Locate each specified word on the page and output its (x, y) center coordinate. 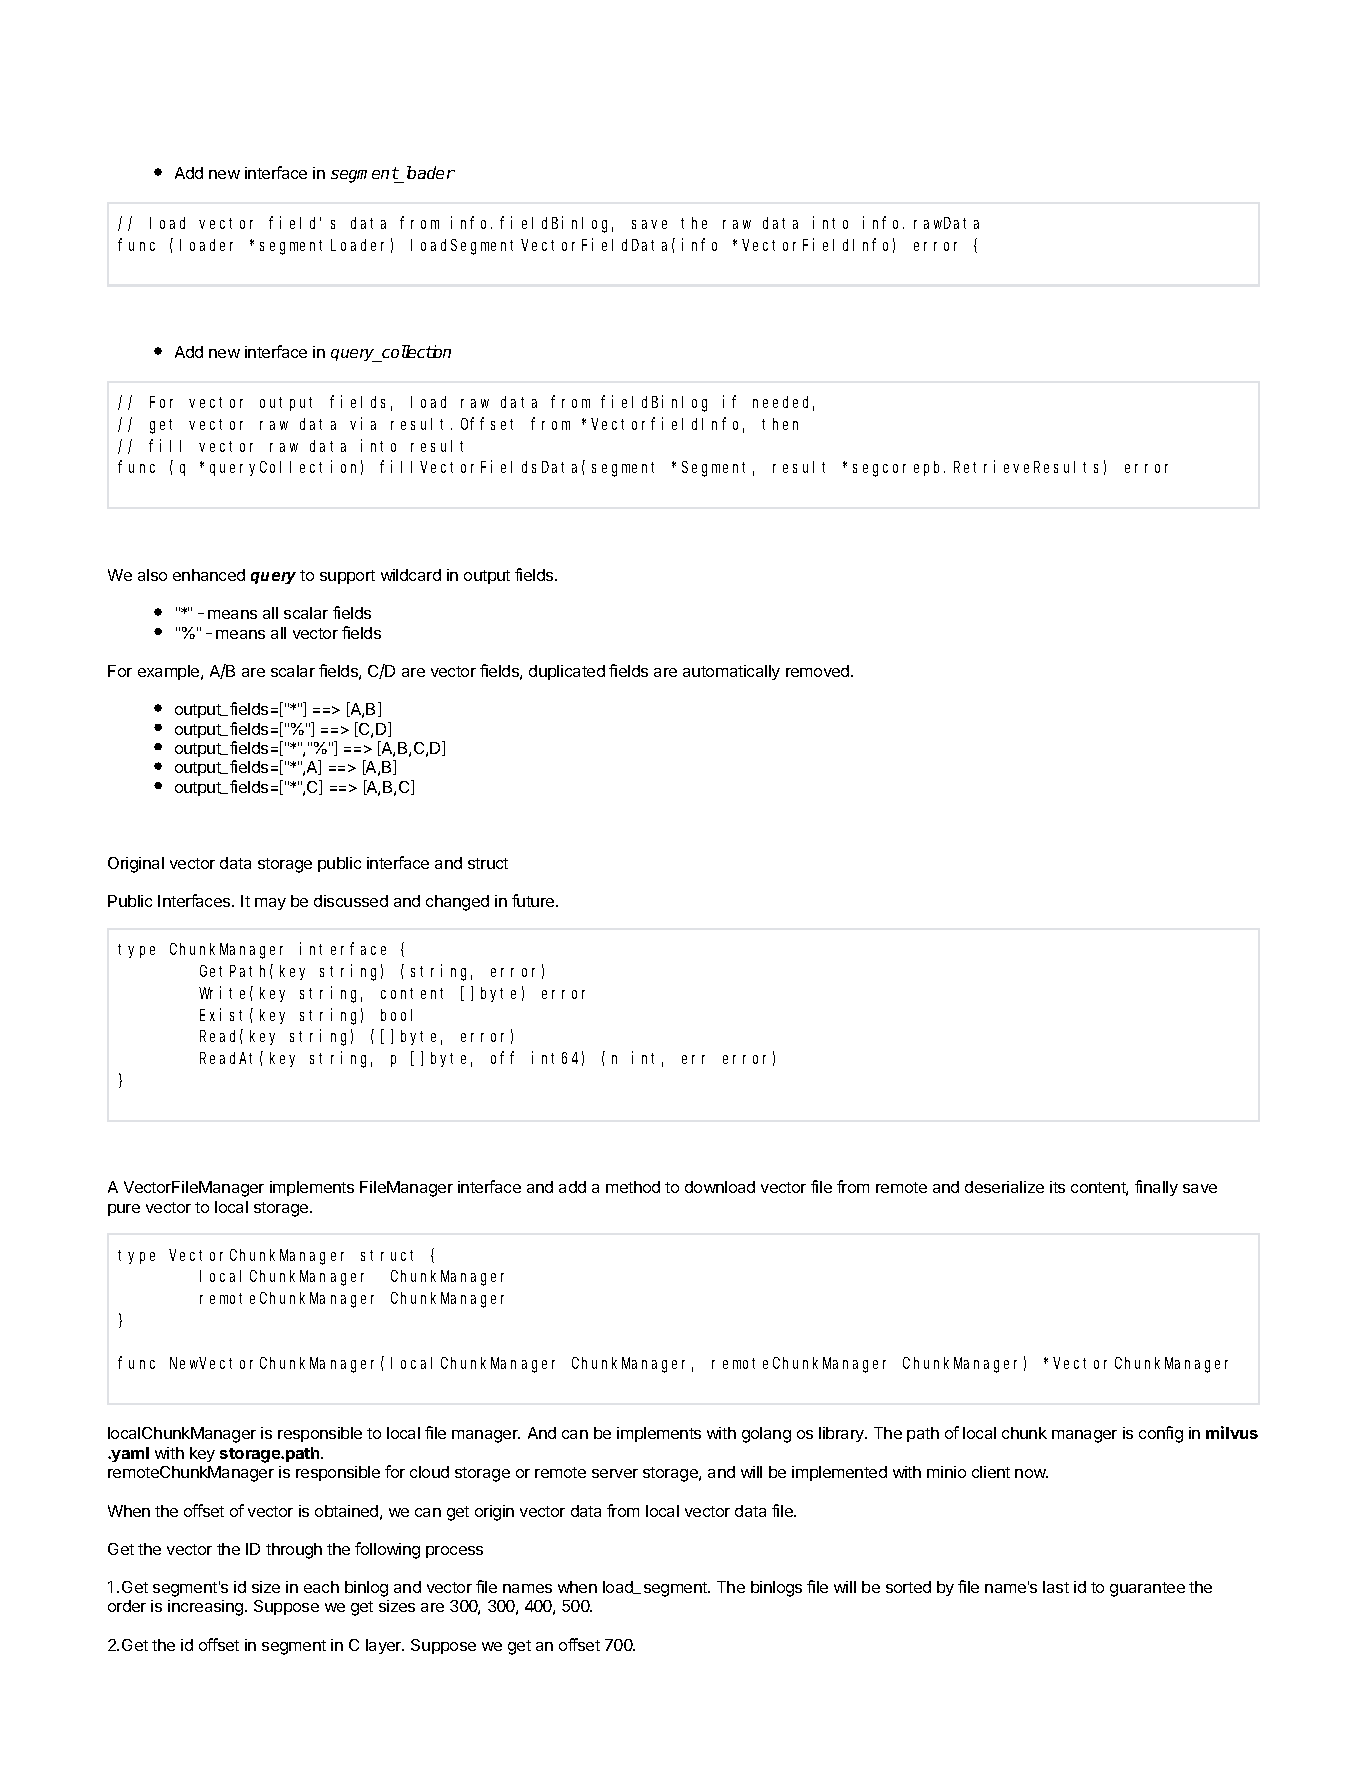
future (534, 900)
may (270, 904)
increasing (207, 1608)
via (363, 423)
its (1057, 1187)
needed (783, 403)
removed (819, 671)
